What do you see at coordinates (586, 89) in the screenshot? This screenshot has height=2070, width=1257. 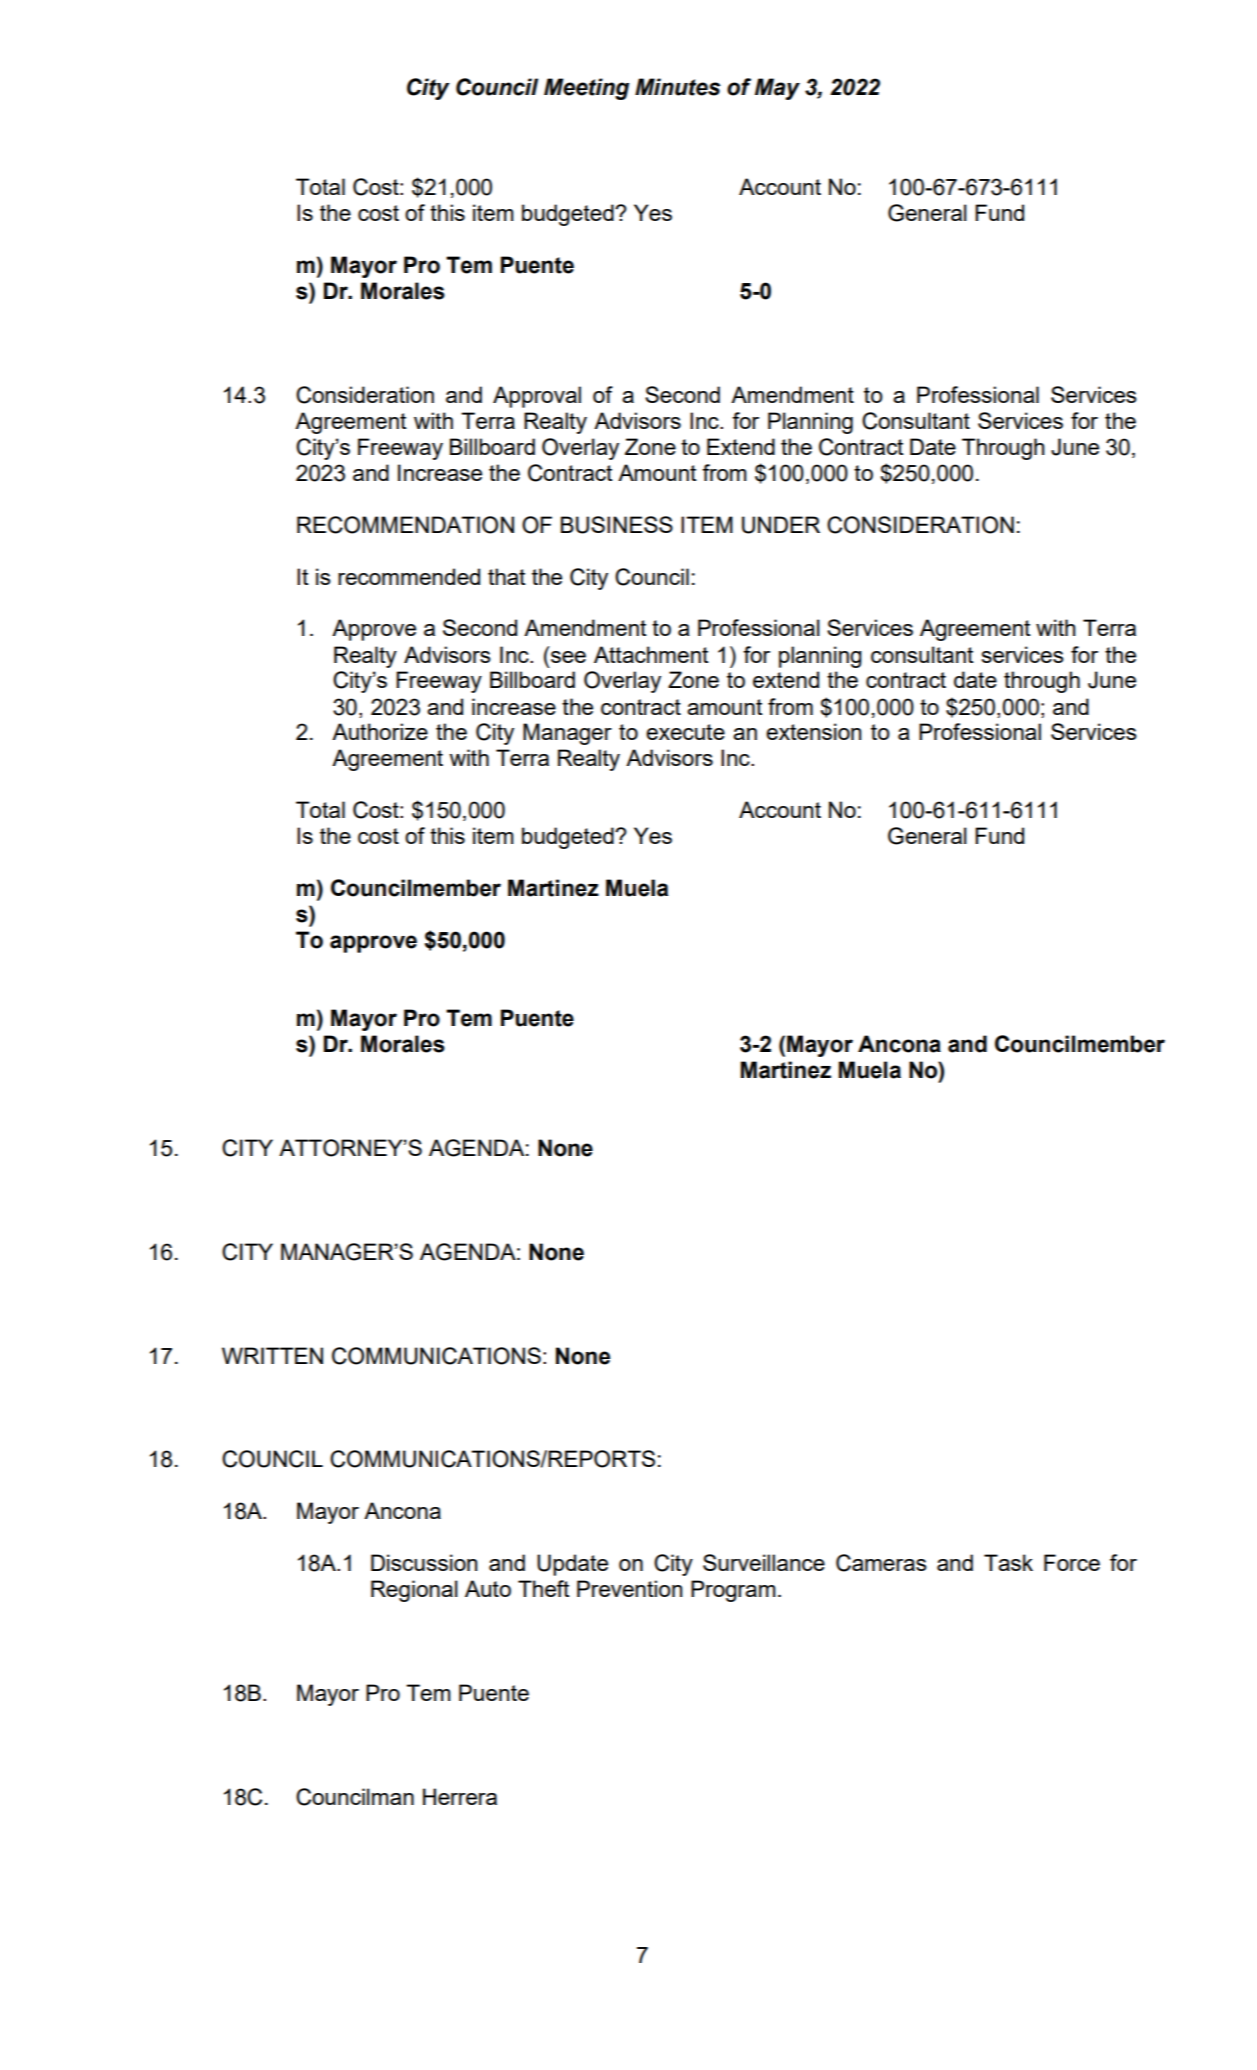 I see `Meeting` at bounding box center [586, 89].
